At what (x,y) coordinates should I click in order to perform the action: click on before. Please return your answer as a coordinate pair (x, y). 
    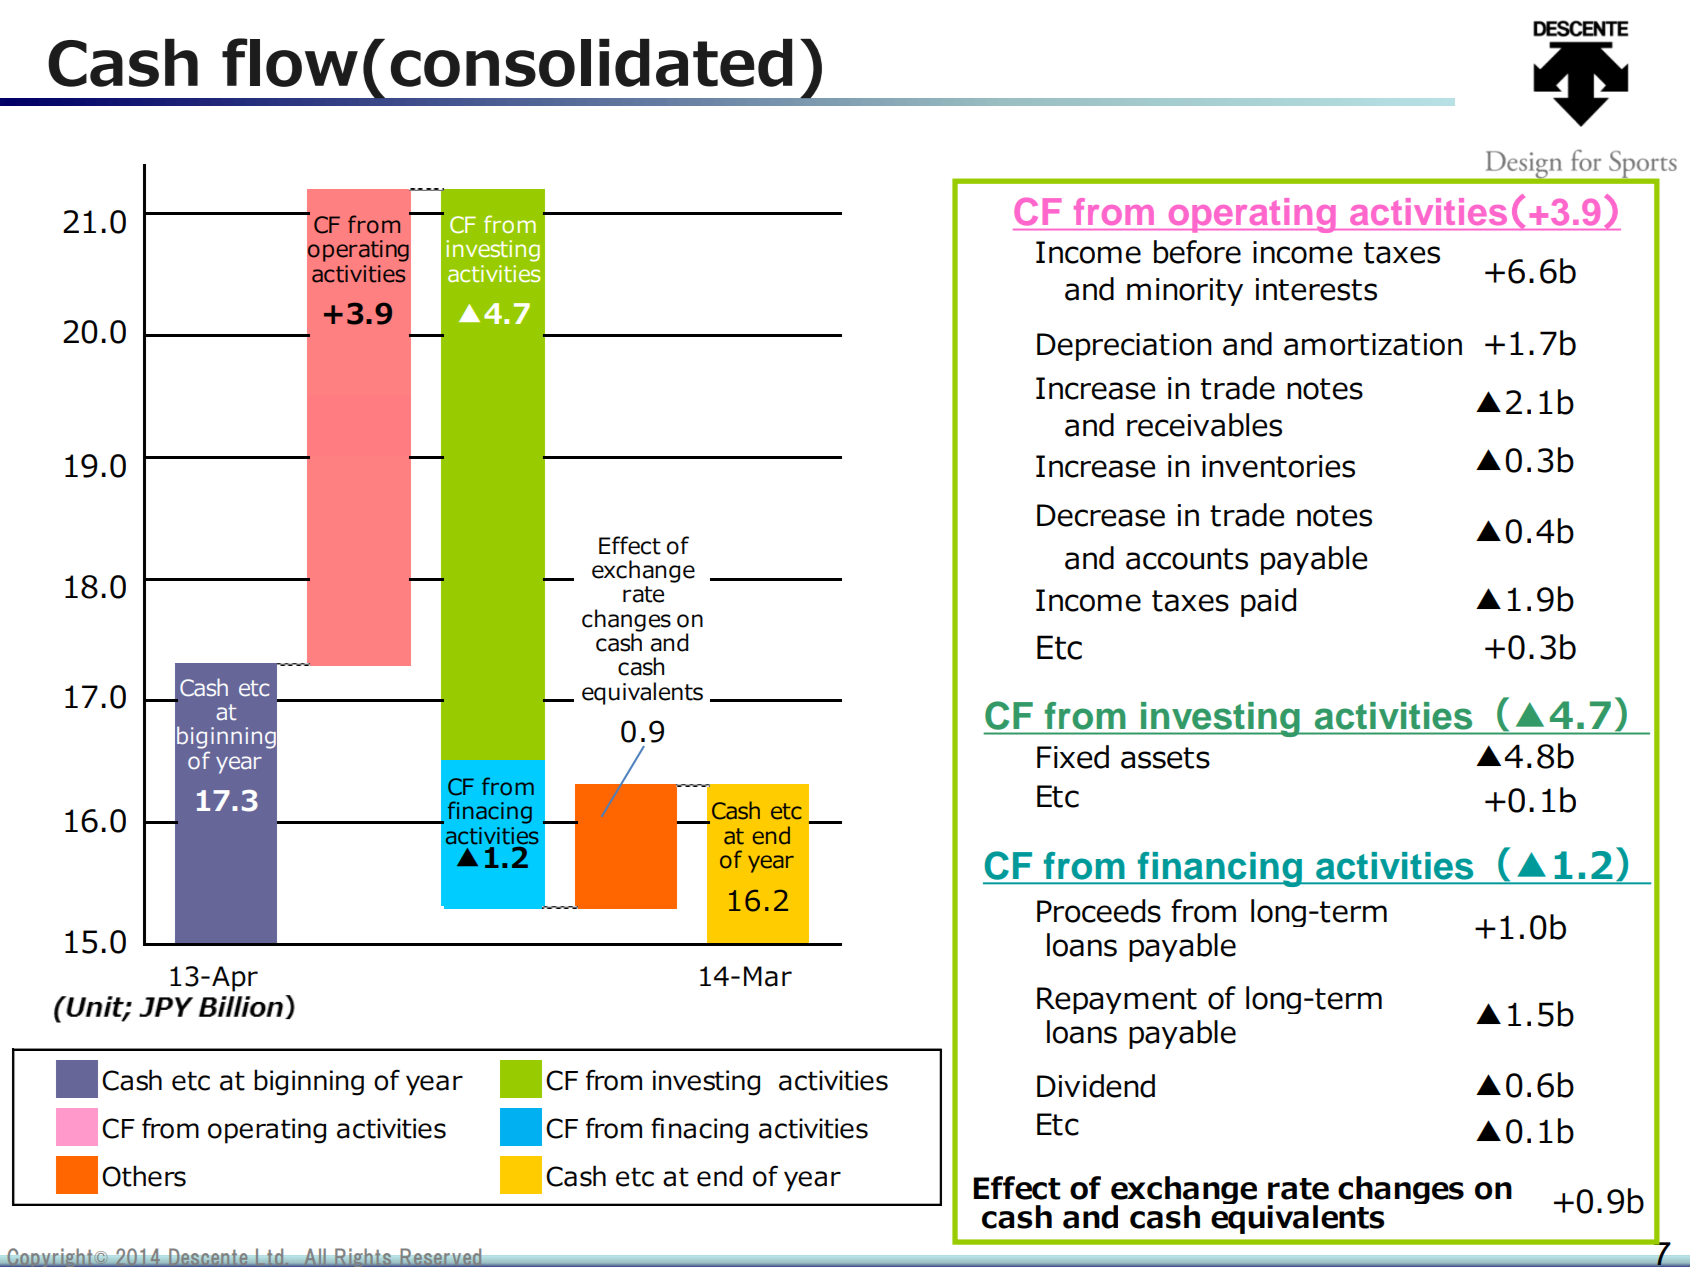
    Looking at the image, I should click on (1197, 252).
